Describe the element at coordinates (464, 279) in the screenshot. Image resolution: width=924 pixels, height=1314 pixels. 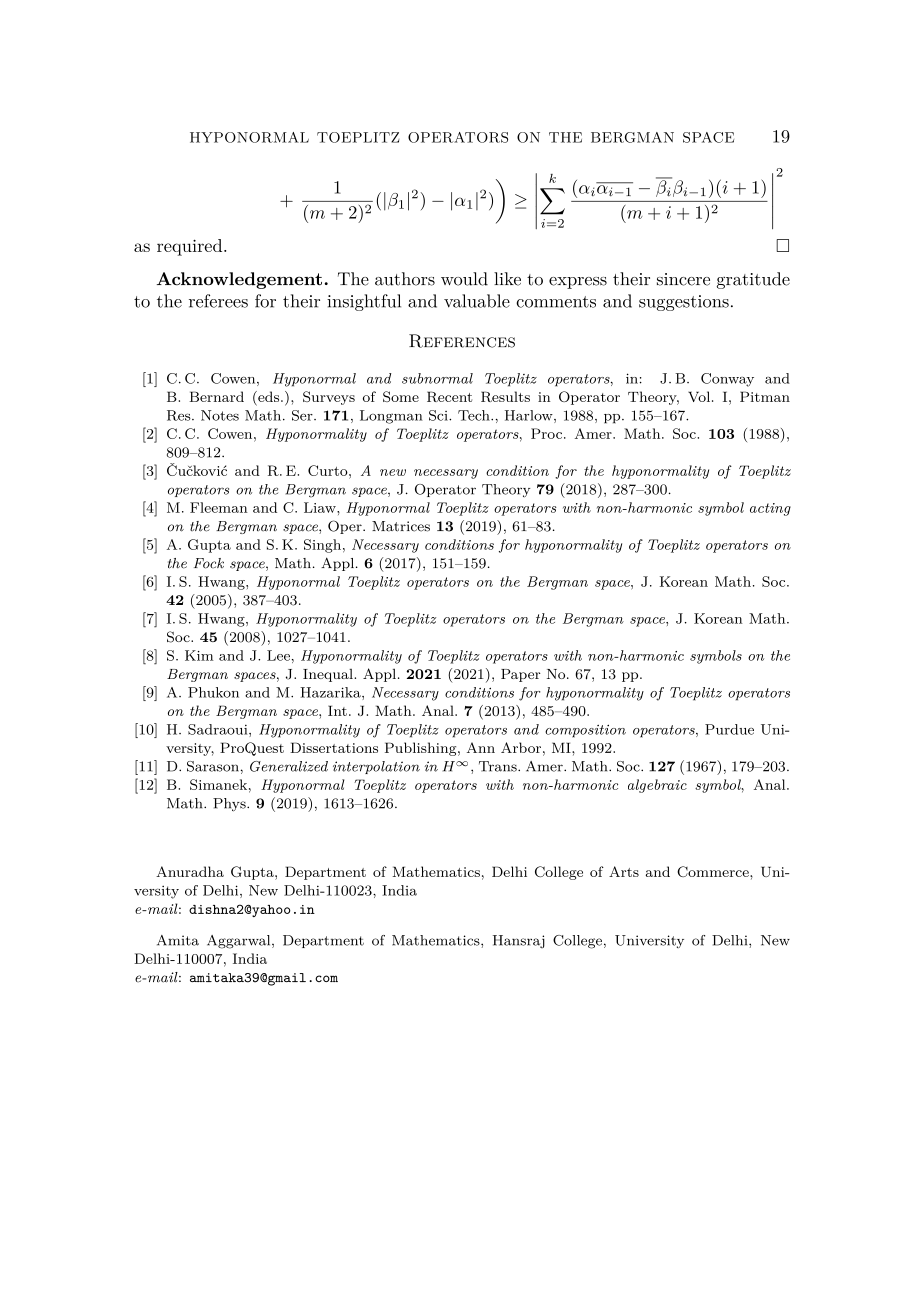
I see `would` at that location.
